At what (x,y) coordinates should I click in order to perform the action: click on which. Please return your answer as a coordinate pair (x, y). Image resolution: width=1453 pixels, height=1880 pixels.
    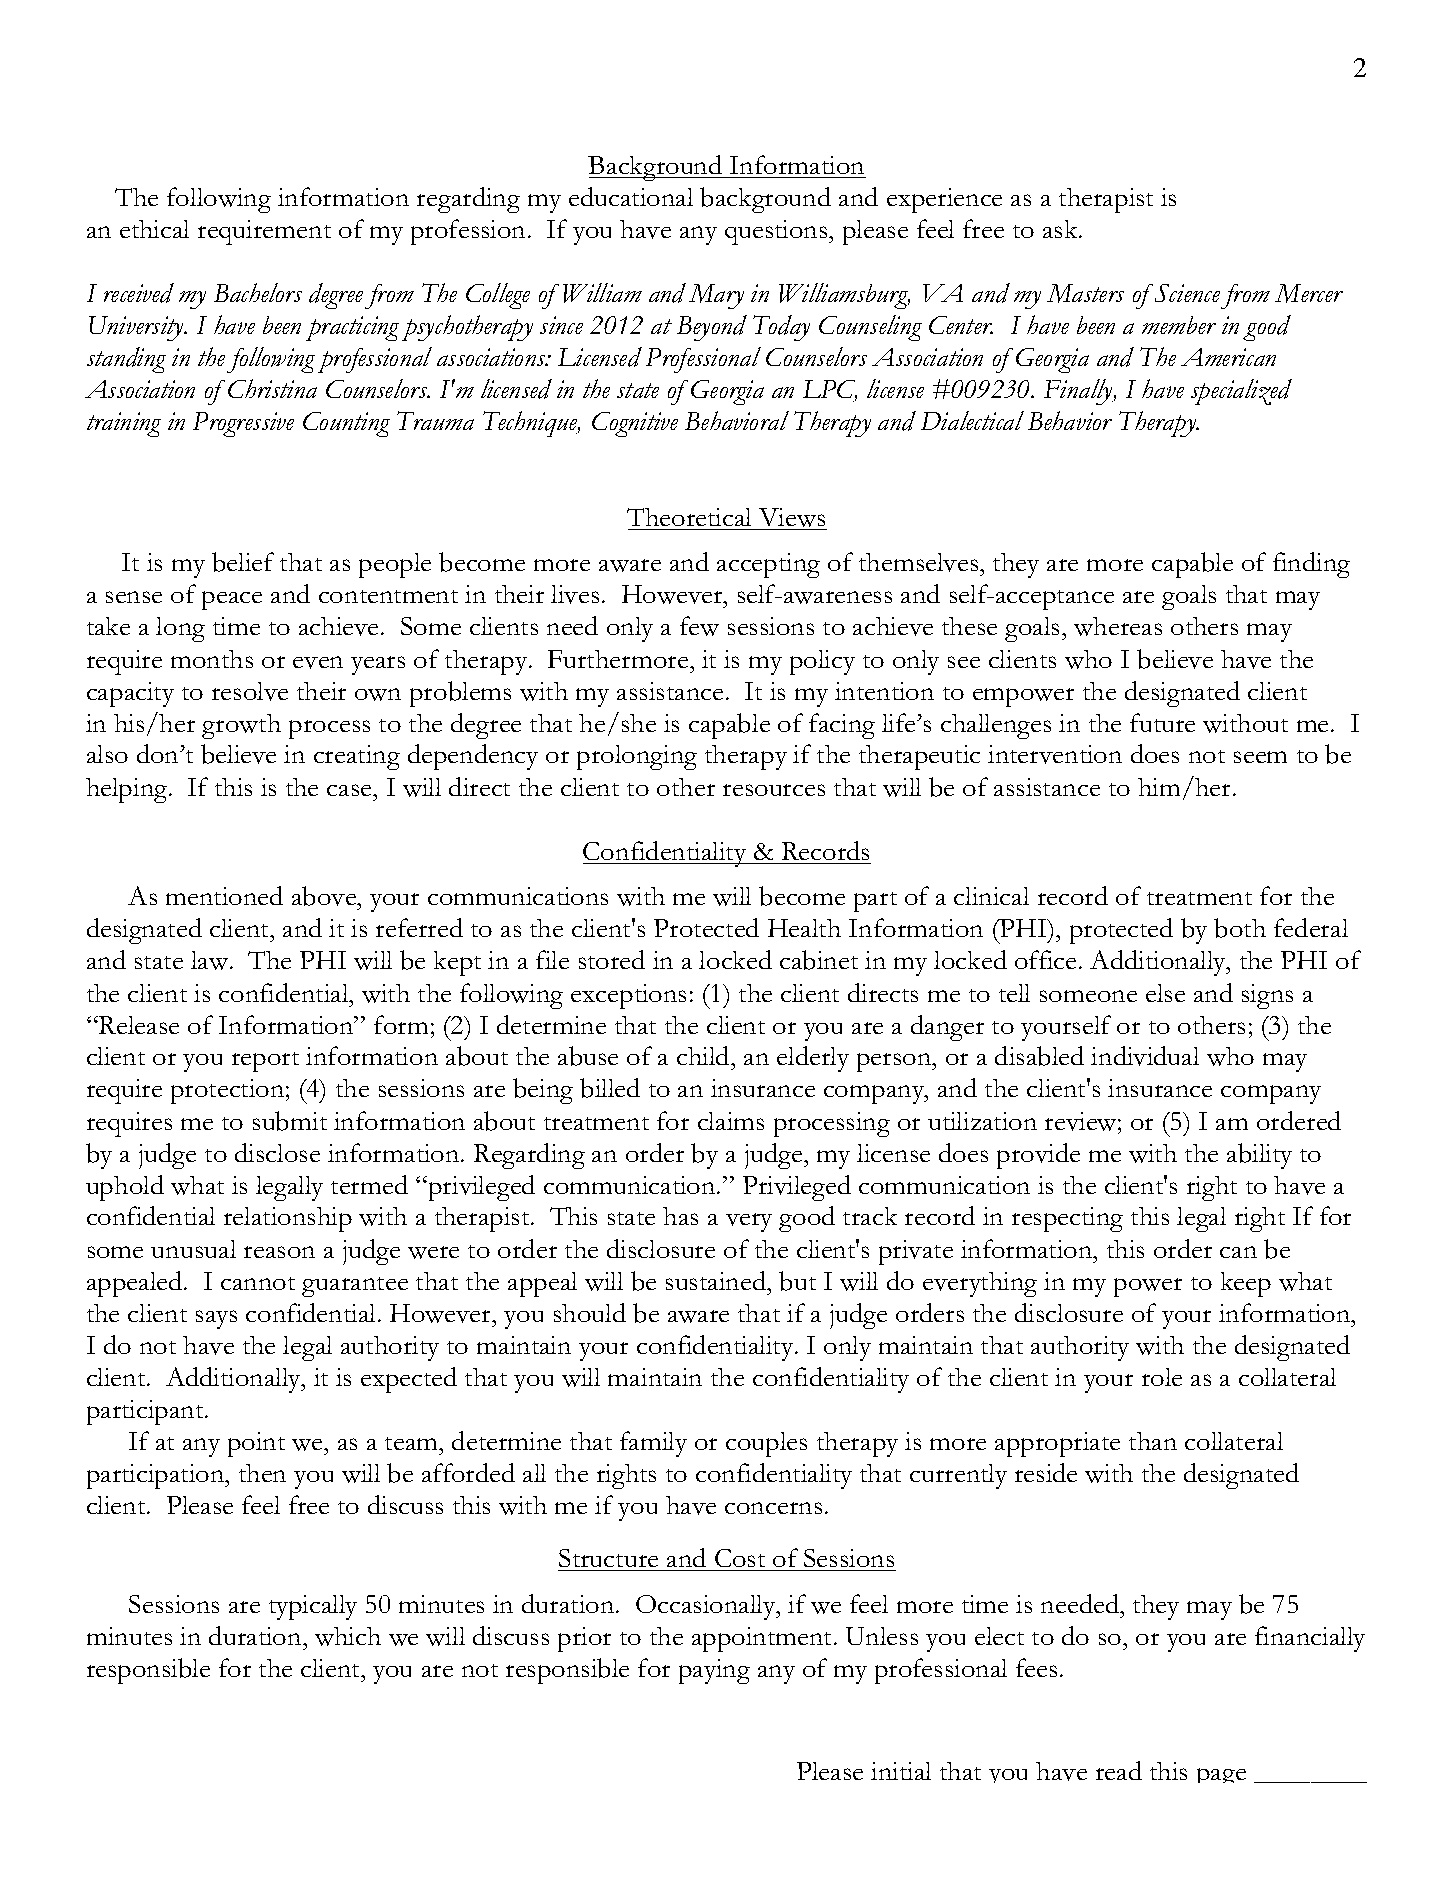
    Looking at the image, I should click on (348, 1636).
